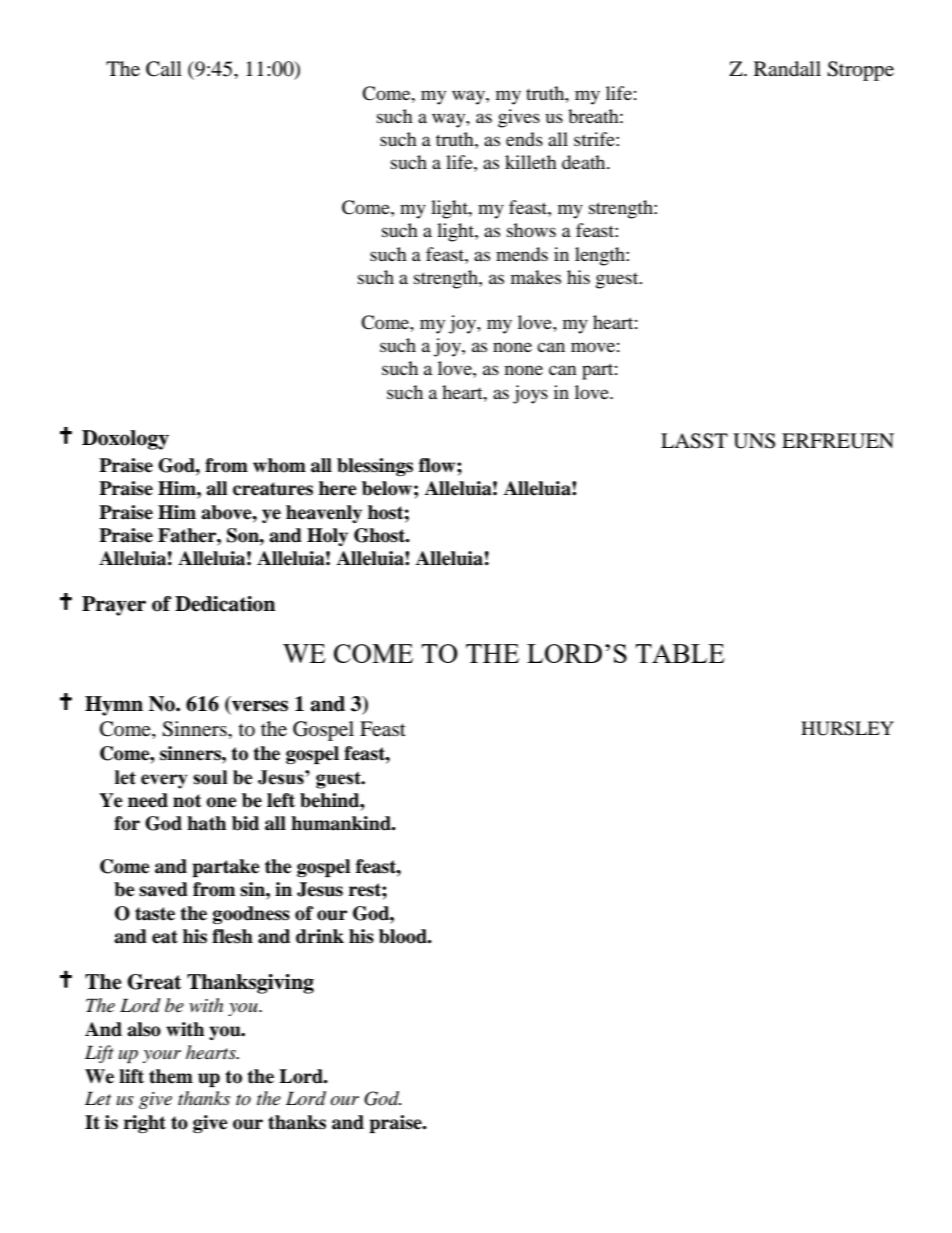  What do you see at coordinates (281, 800) in the document?
I see `left` at bounding box center [281, 800].
